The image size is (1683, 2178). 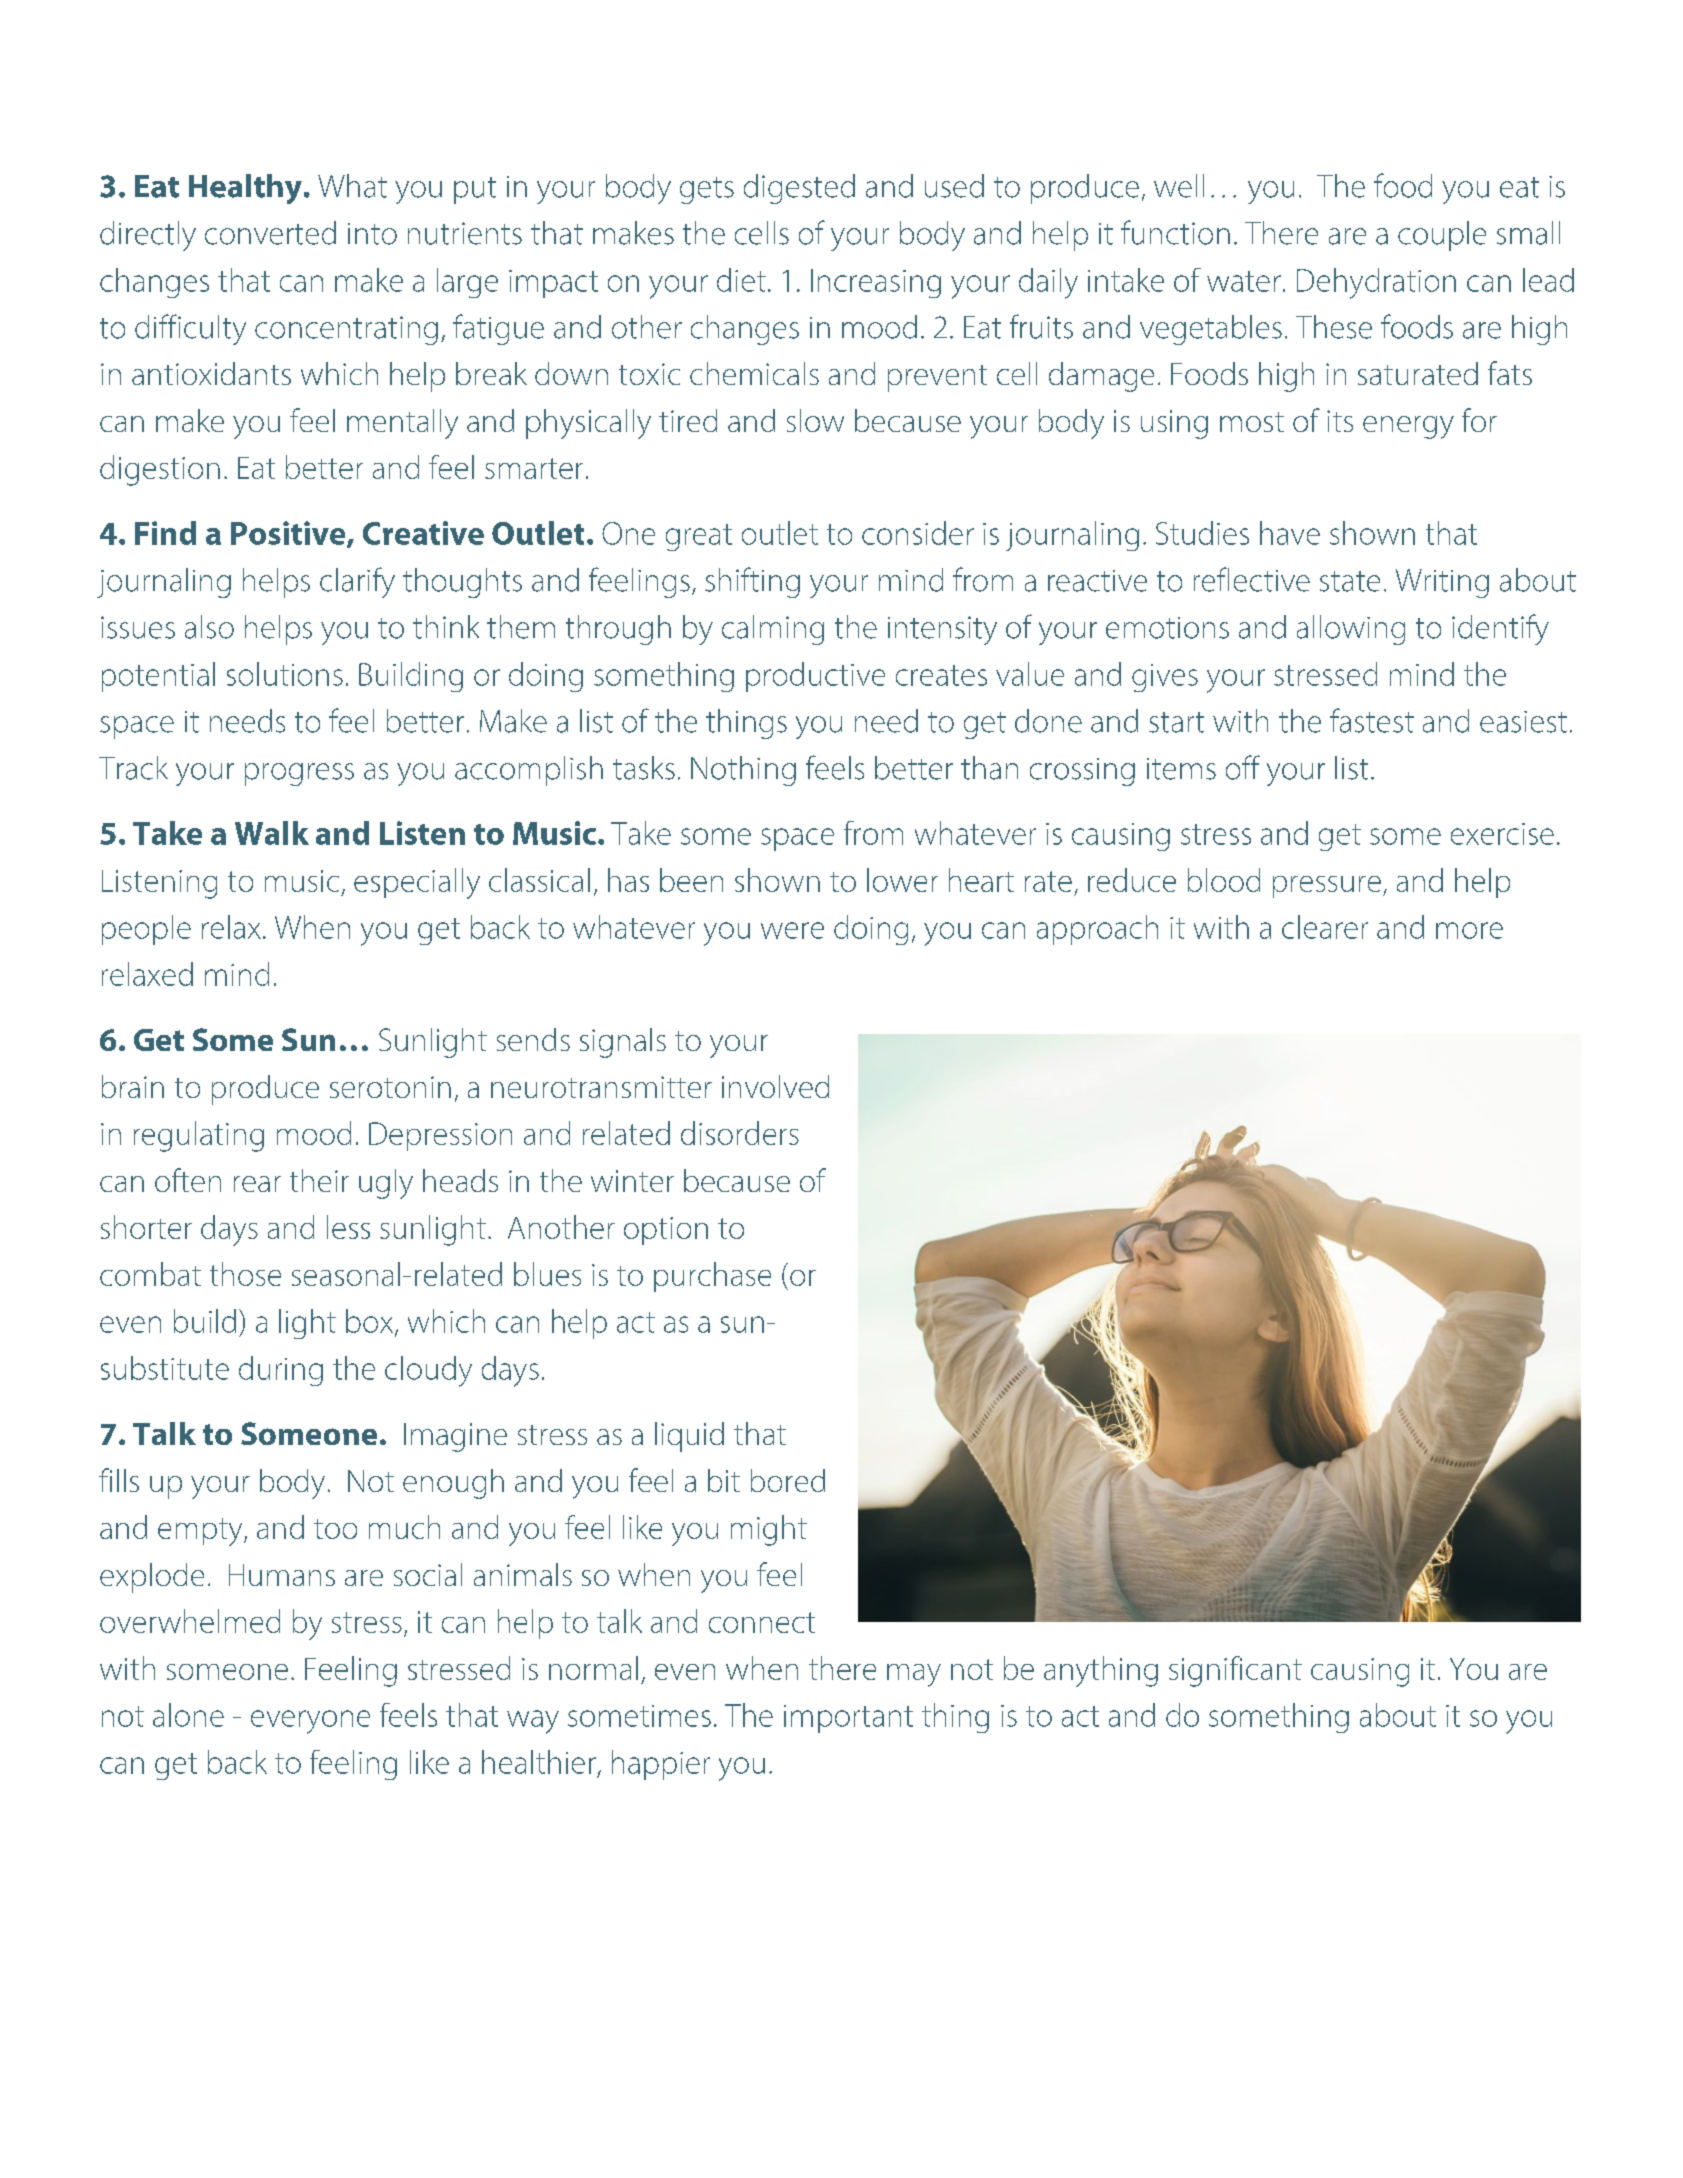 What do you see at coordinates (1235, 1671) in the page?
I see `significant` at bounding box center [1235, 1671].
